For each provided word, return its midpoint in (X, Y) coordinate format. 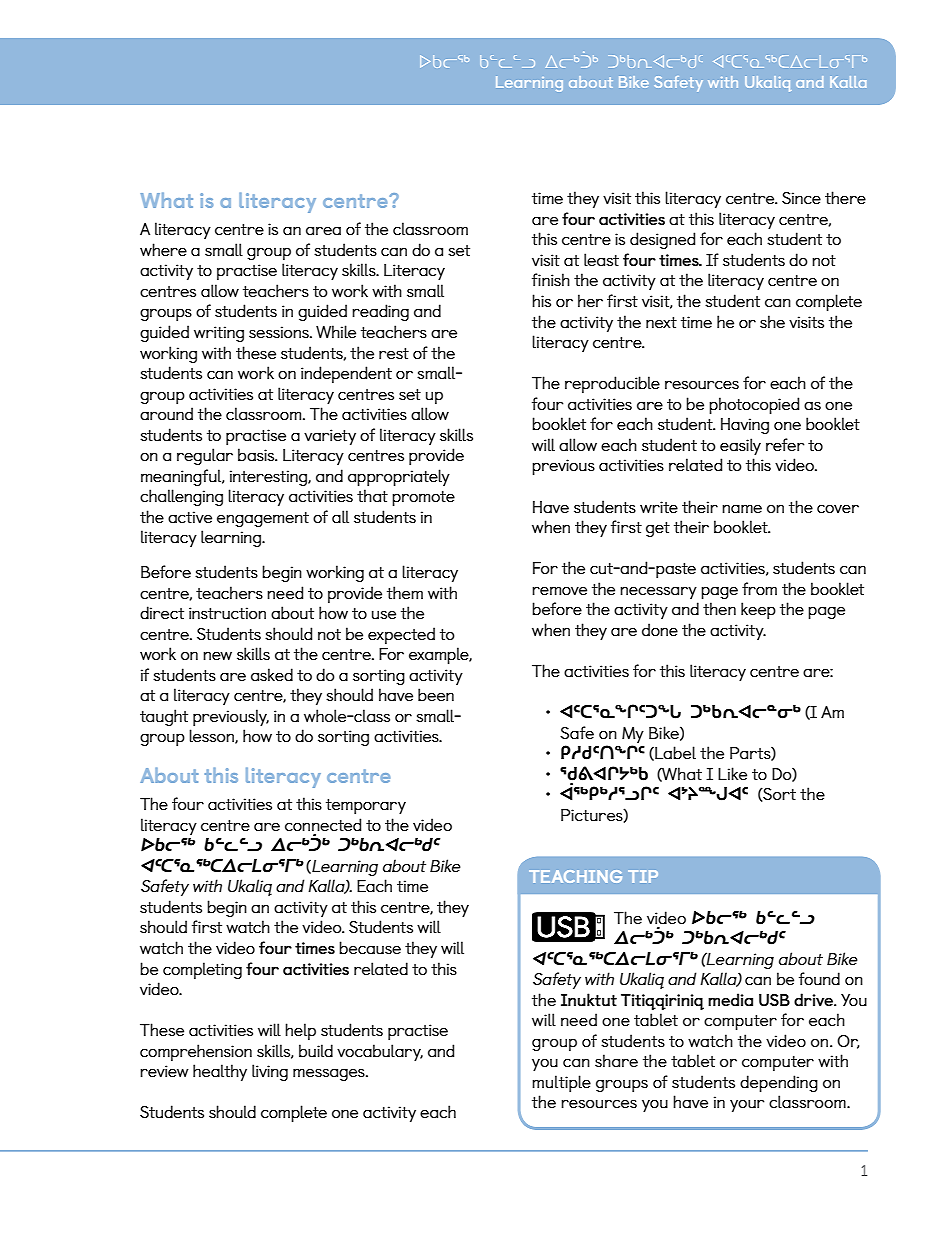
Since (801, 198)
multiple (561, 1083)
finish (551, 279)
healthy (220, 1072)
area (323, 231)
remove (559, 590)
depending (779, 1083)
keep (758, 610)
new (217, 655)
